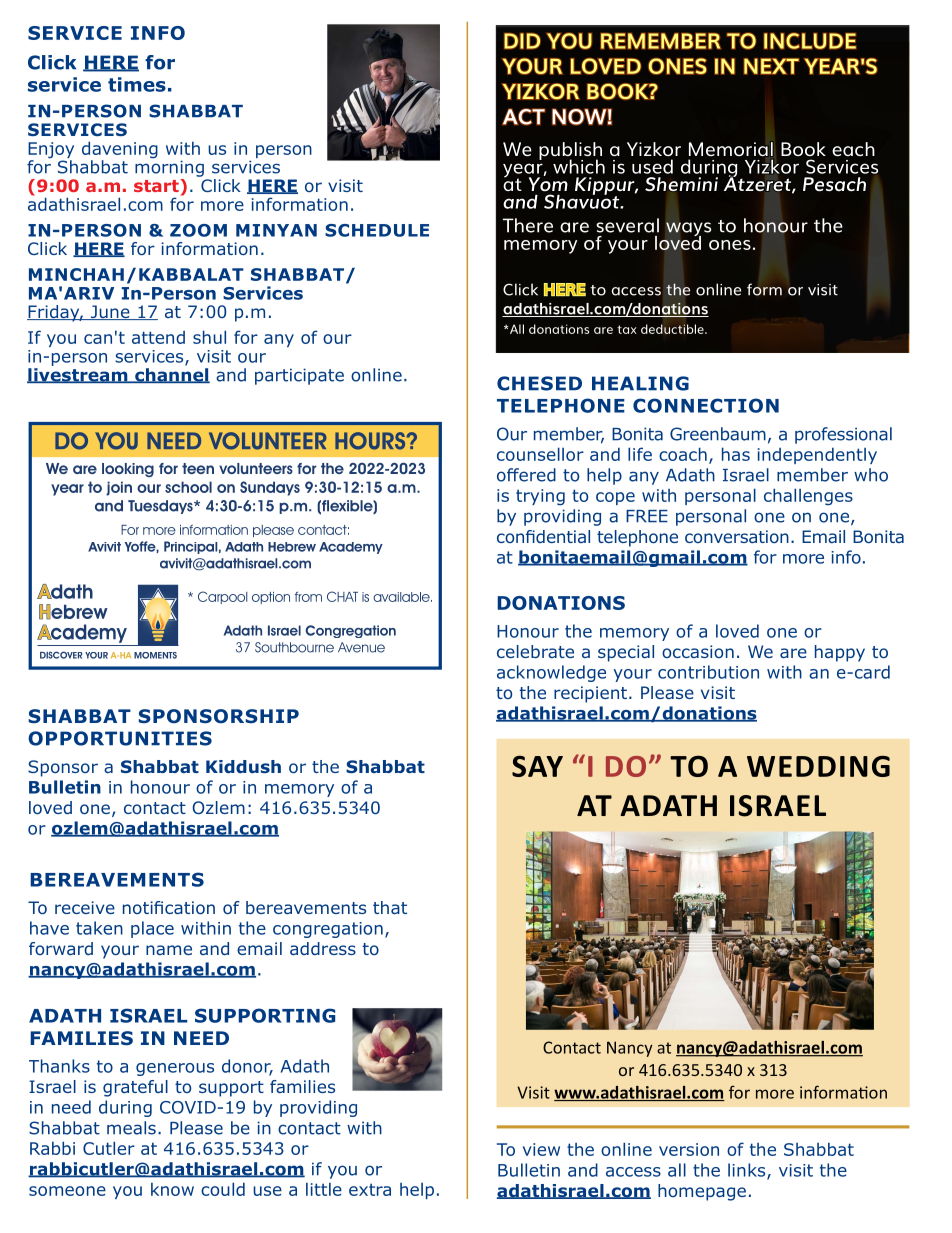 This image has height=1233, width=952. I want to click on version, so click(689, 1149).
